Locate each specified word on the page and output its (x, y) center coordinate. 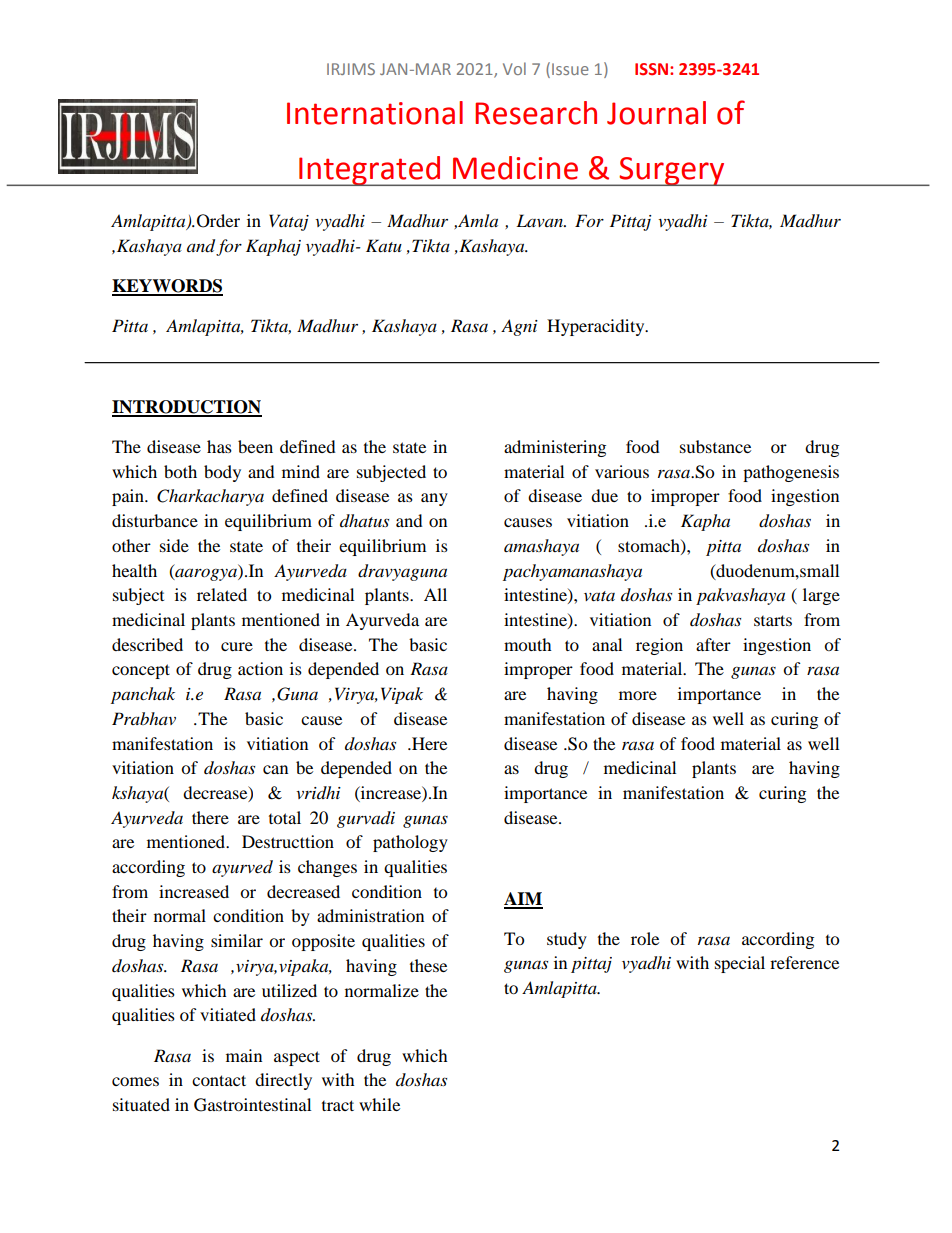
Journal (656, 113)
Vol (514, 68)
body (222, 473)
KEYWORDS (167, 287)
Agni (519, 327)
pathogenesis (791, 473)
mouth (528, 644)
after (713, 644)
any (434, 499)
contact (219, 1080)
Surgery (672, 171)
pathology (410, 843)
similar (237, 940)
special (740, 964)
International (375, 113)
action (260, 668)
